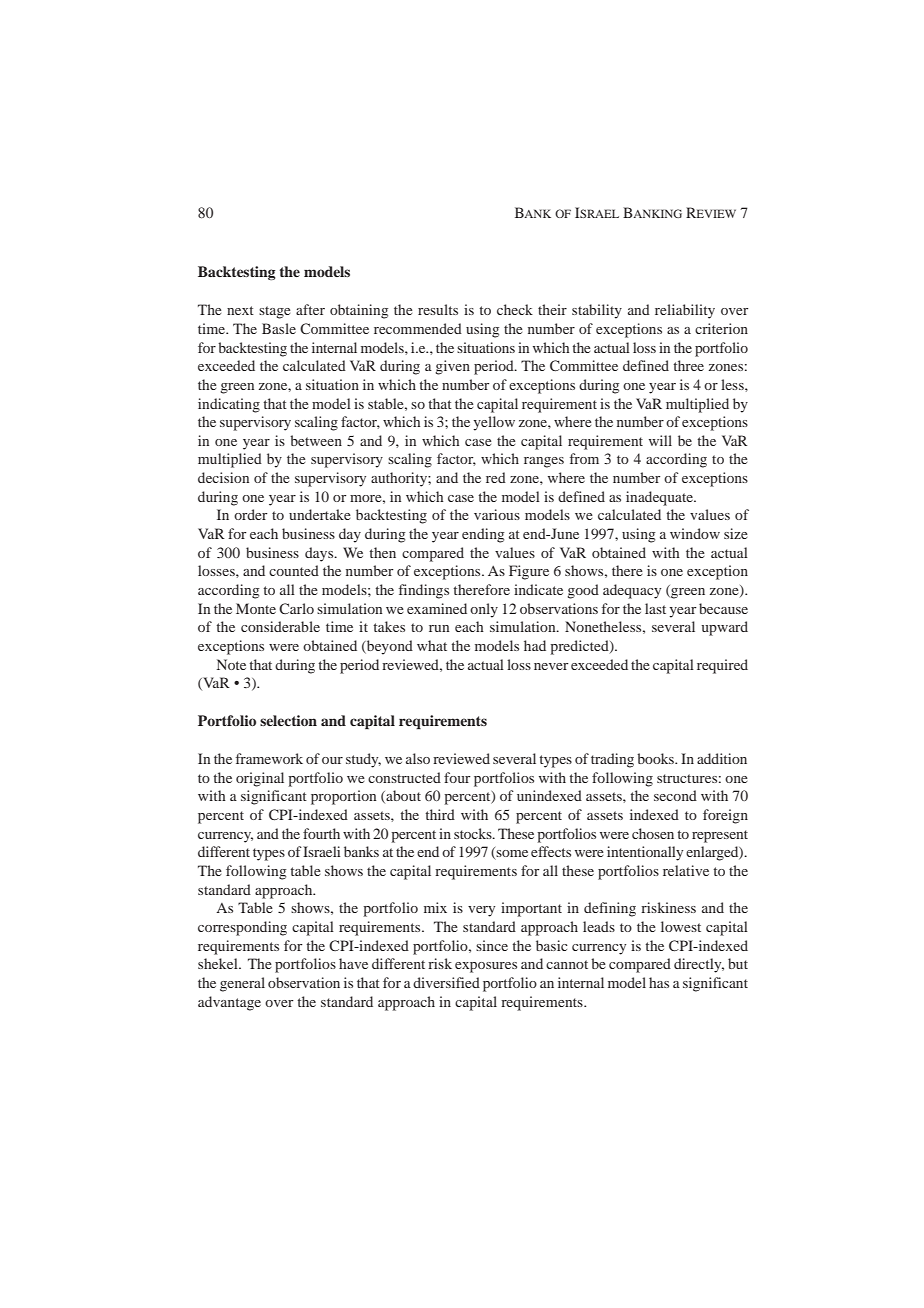 This screenshot has width=924, height=1308. Describe the element at coordinates (260, 779) in the screenshot. I see `original` at that location.
